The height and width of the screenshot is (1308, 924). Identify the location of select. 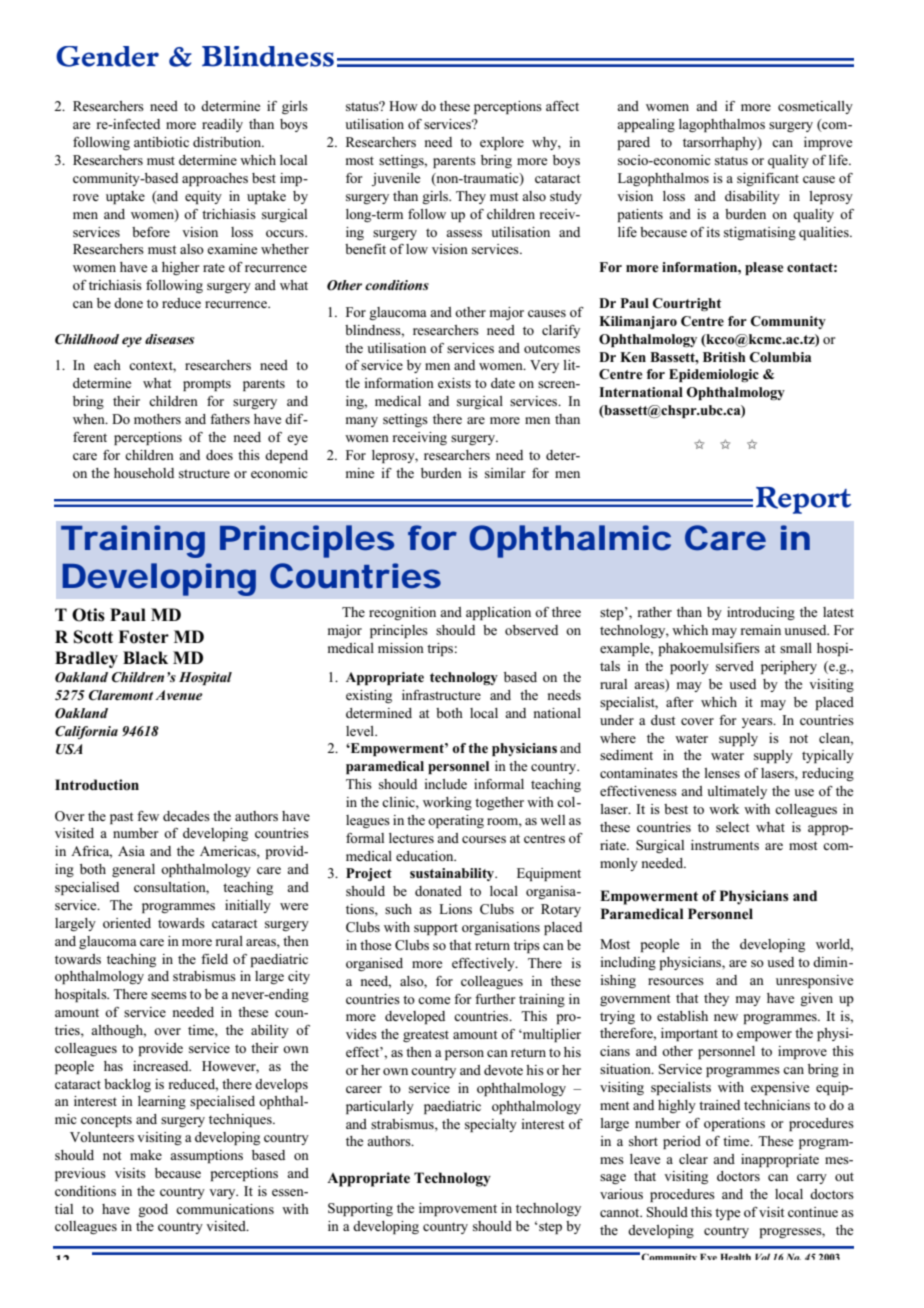
(732, 827).
